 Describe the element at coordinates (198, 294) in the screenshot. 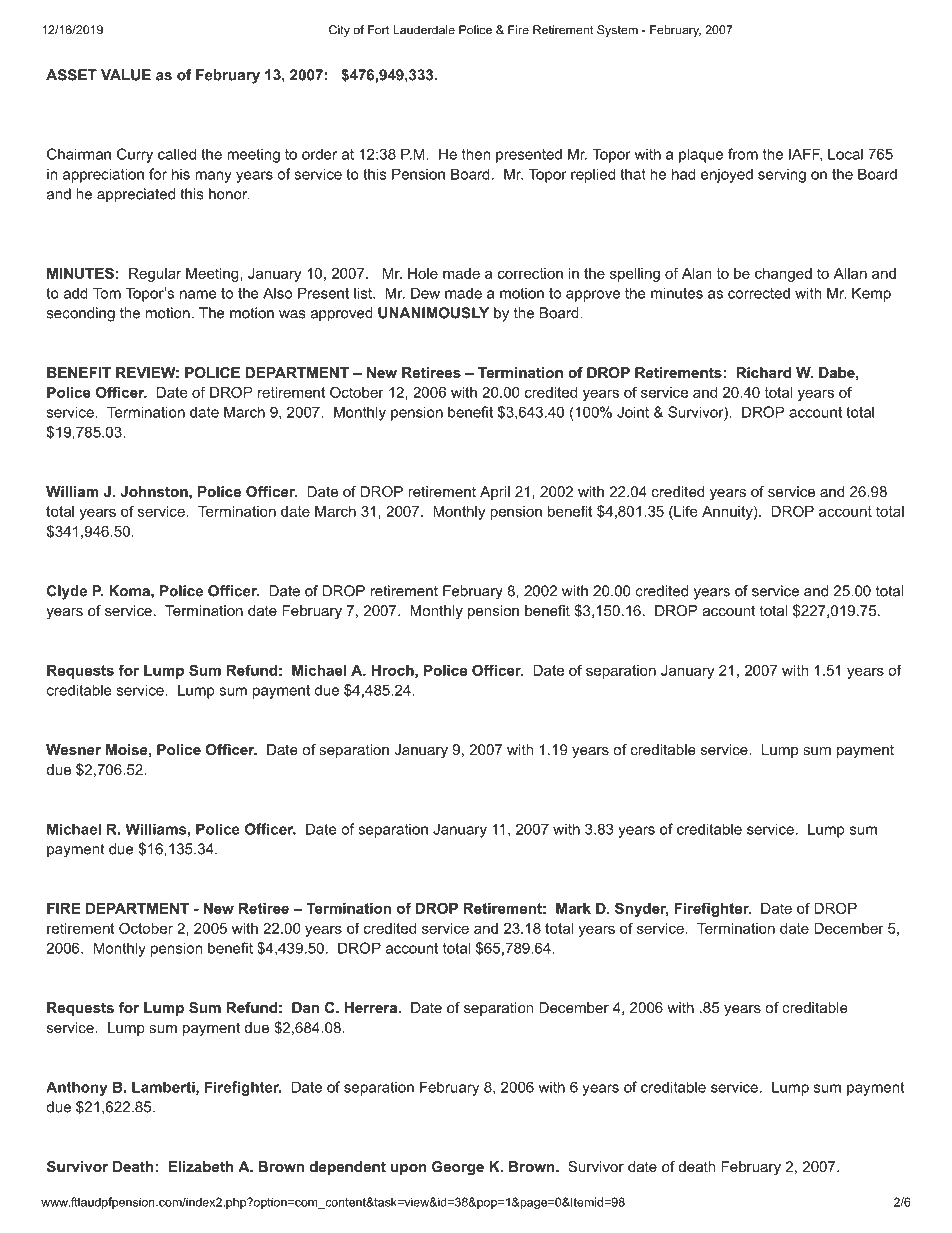

I see `name` at that location.
